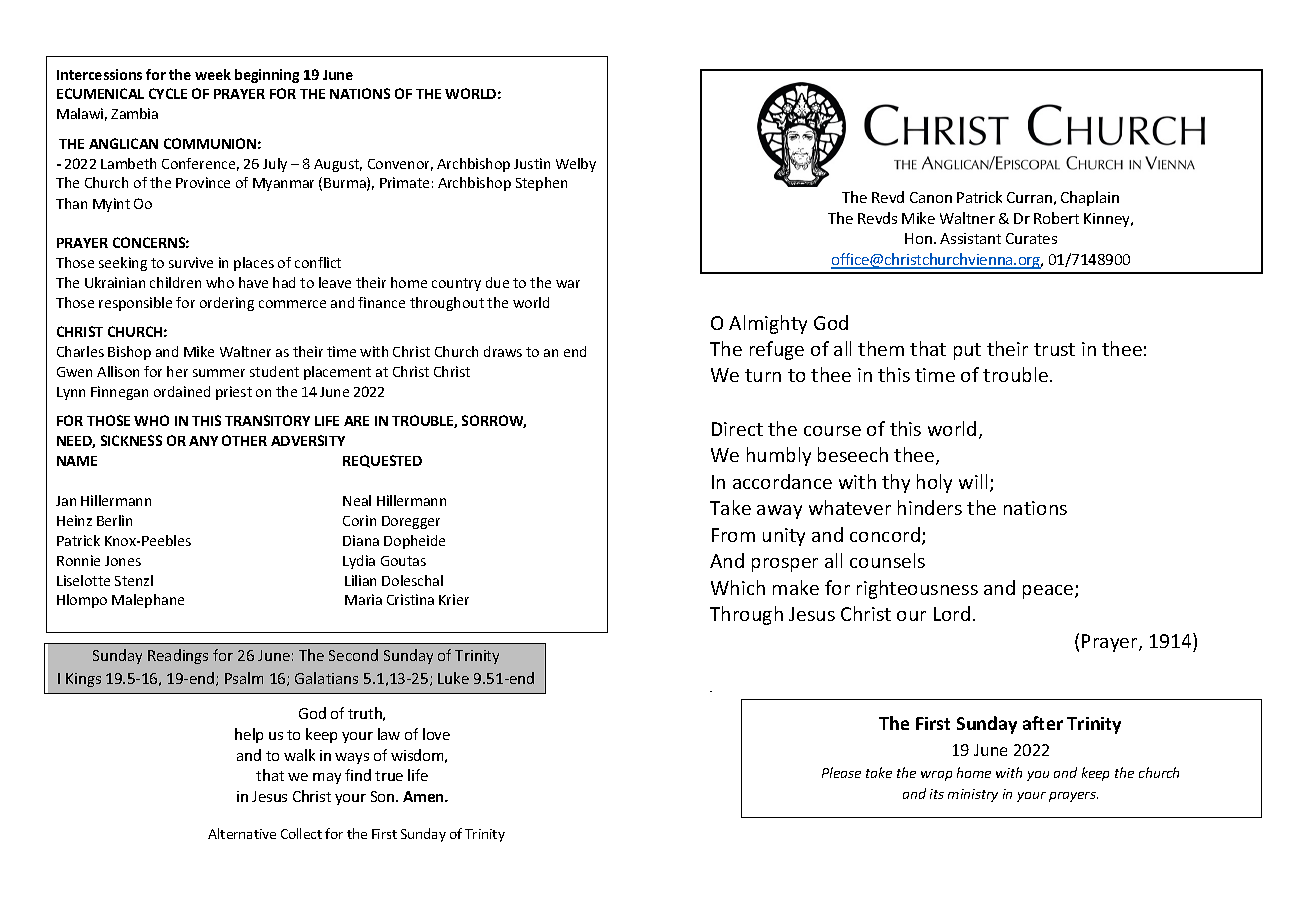  What do you see at coordinates (931, 197) in the page?
I see `Canon` at bounding box center [931, 197].
